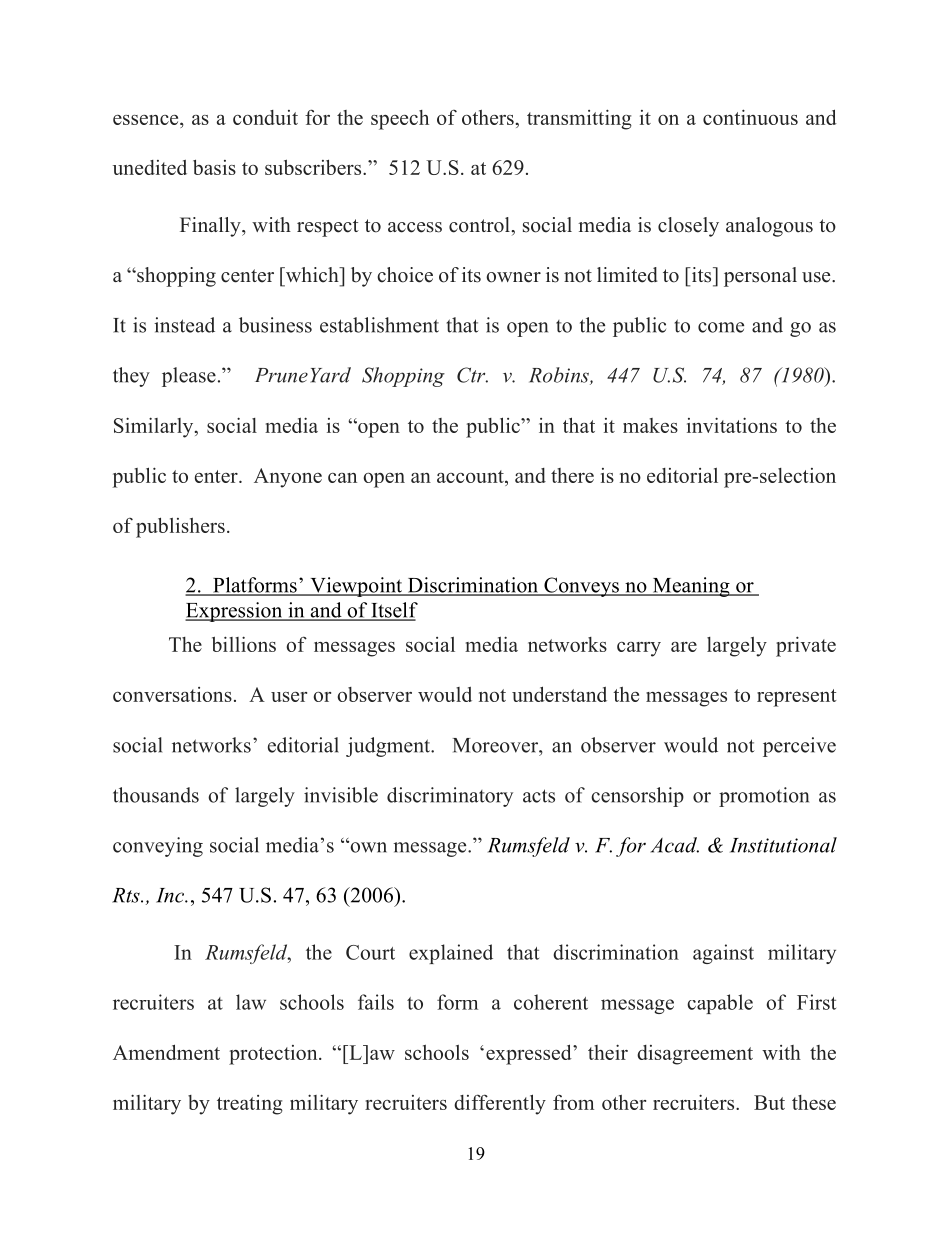 This screenshot has width=952, height=1233. What do you see at coordinates (559, 694) in the screenshot?
I see `understand` at bounding box center [559, 694].
